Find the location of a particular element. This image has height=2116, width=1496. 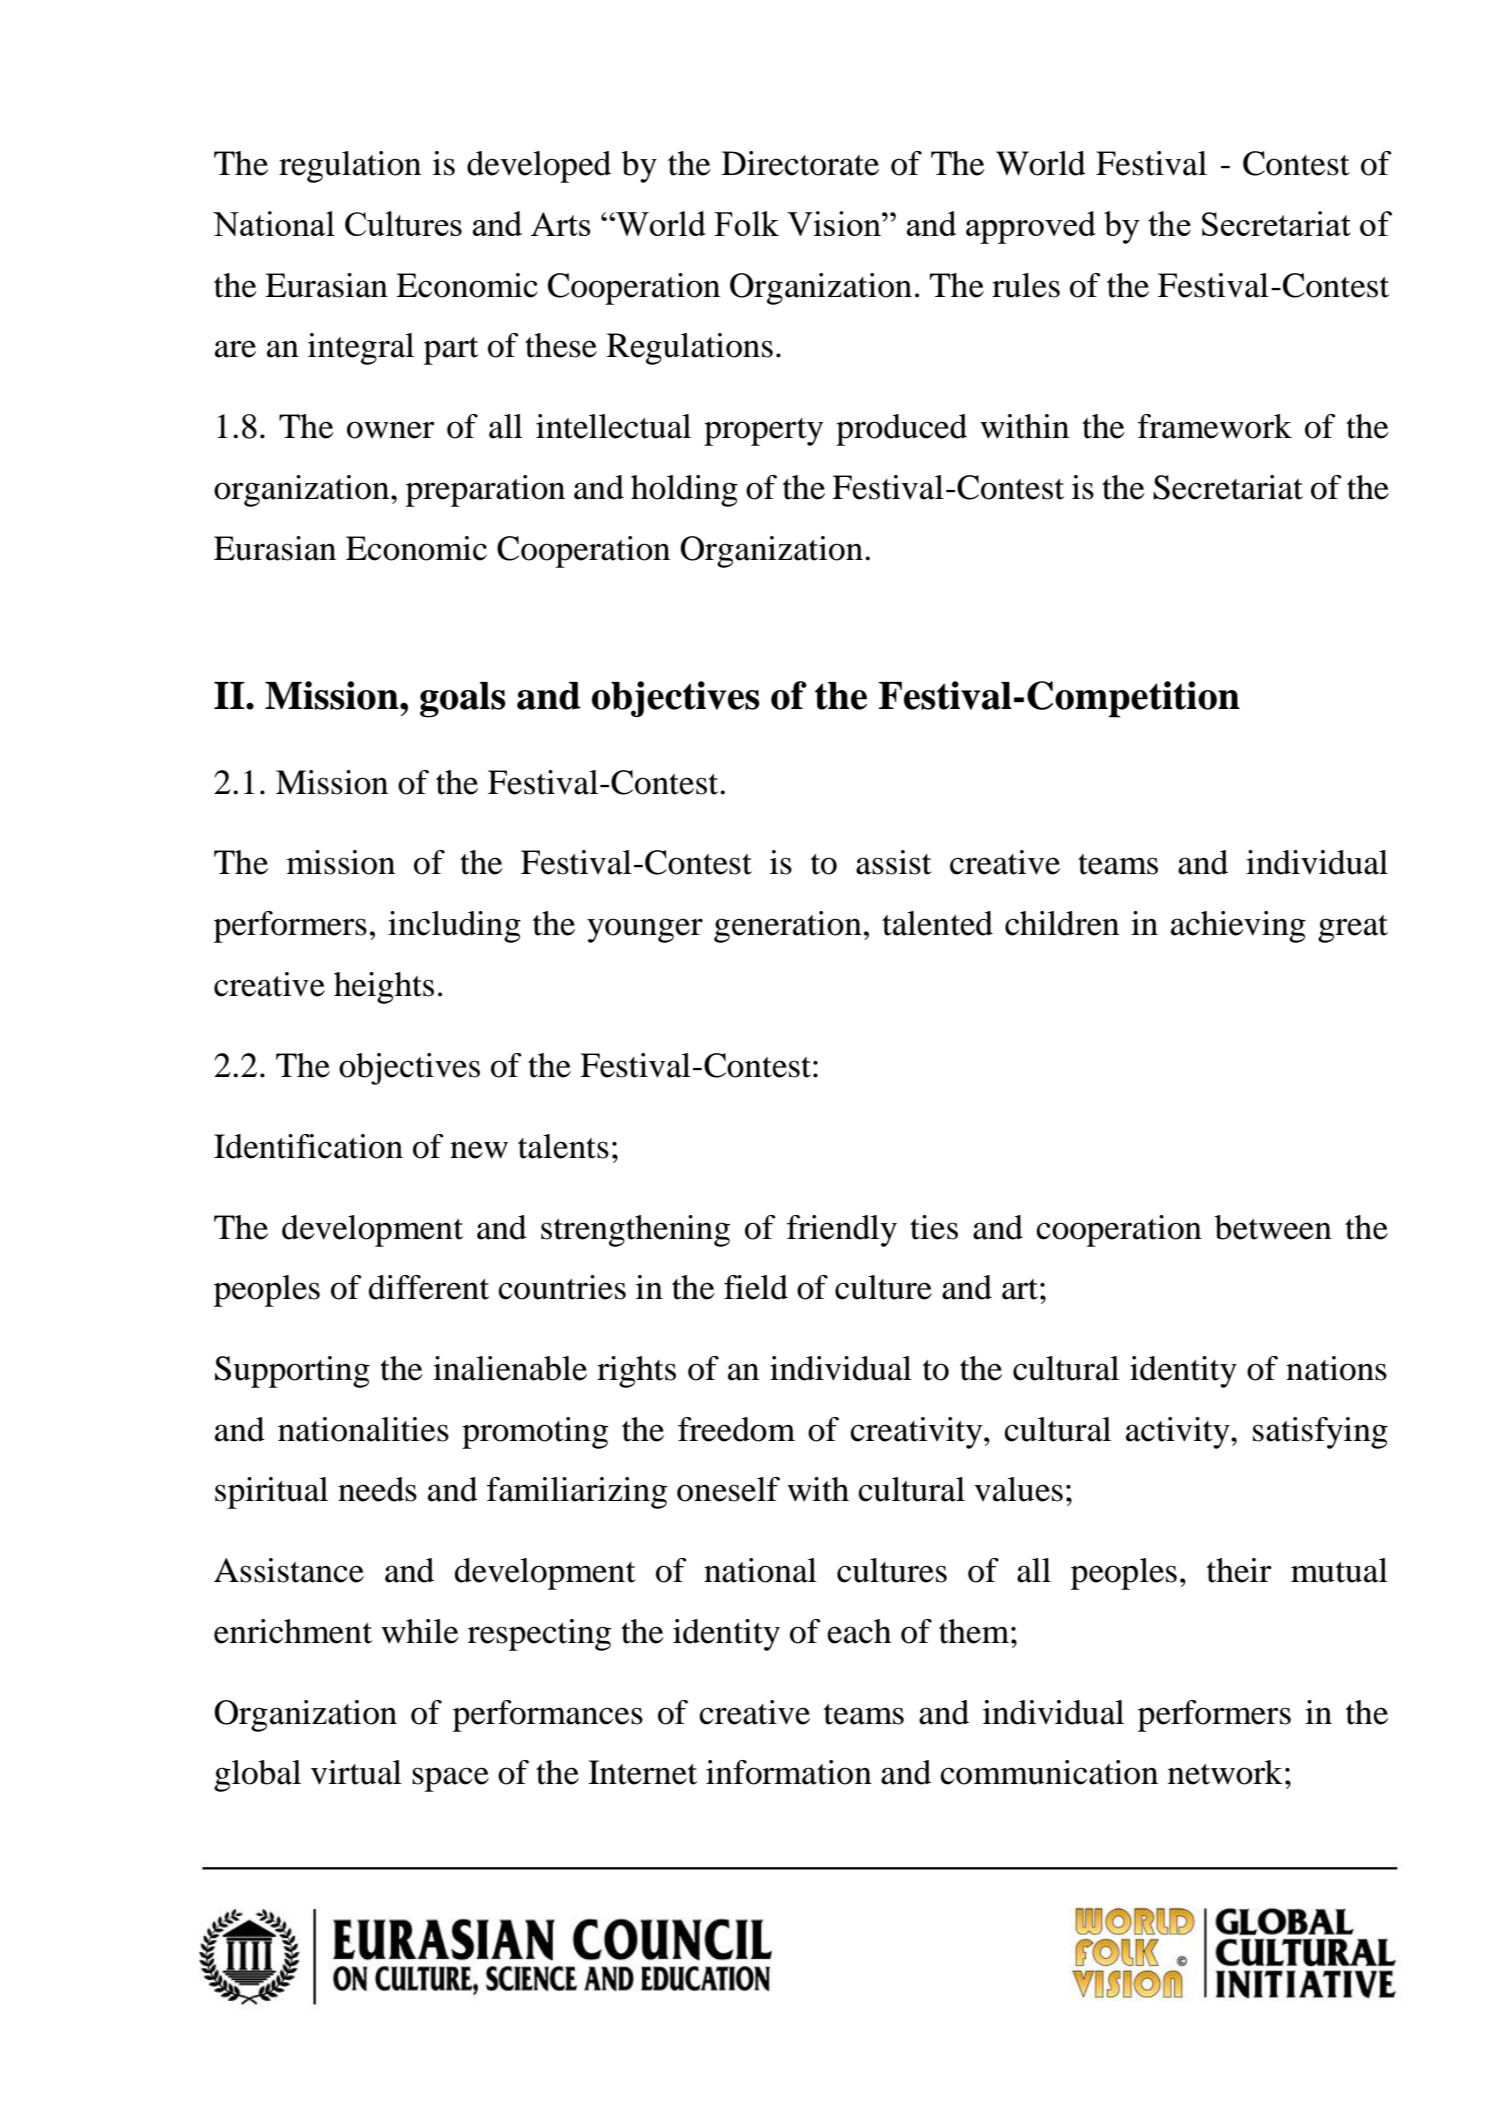

network is located at coordinates (1225, 1772).
